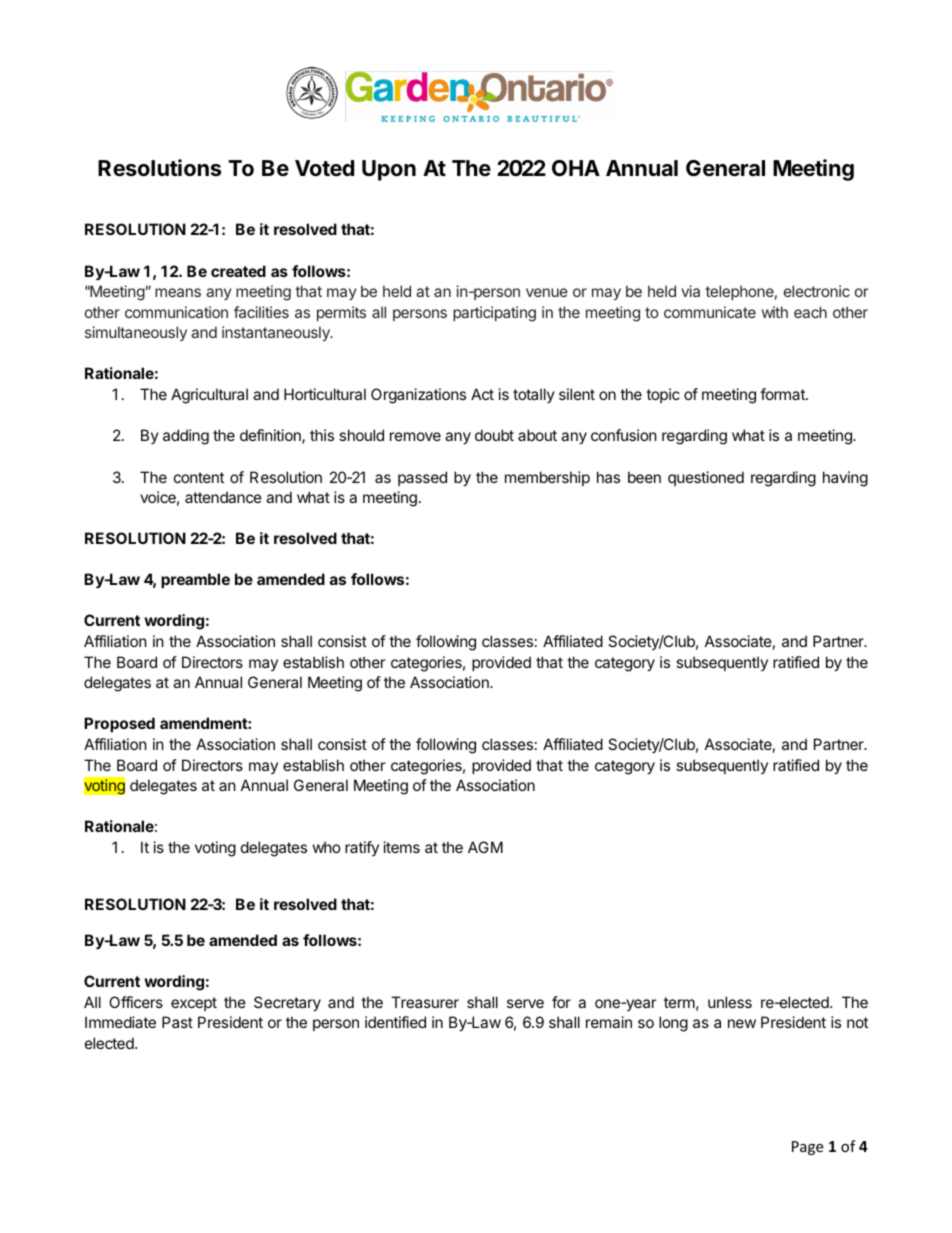 This document has width=952, height=1233. Describe the element at coordinates (177, 1022) in the document. I see `Past` at that location.
